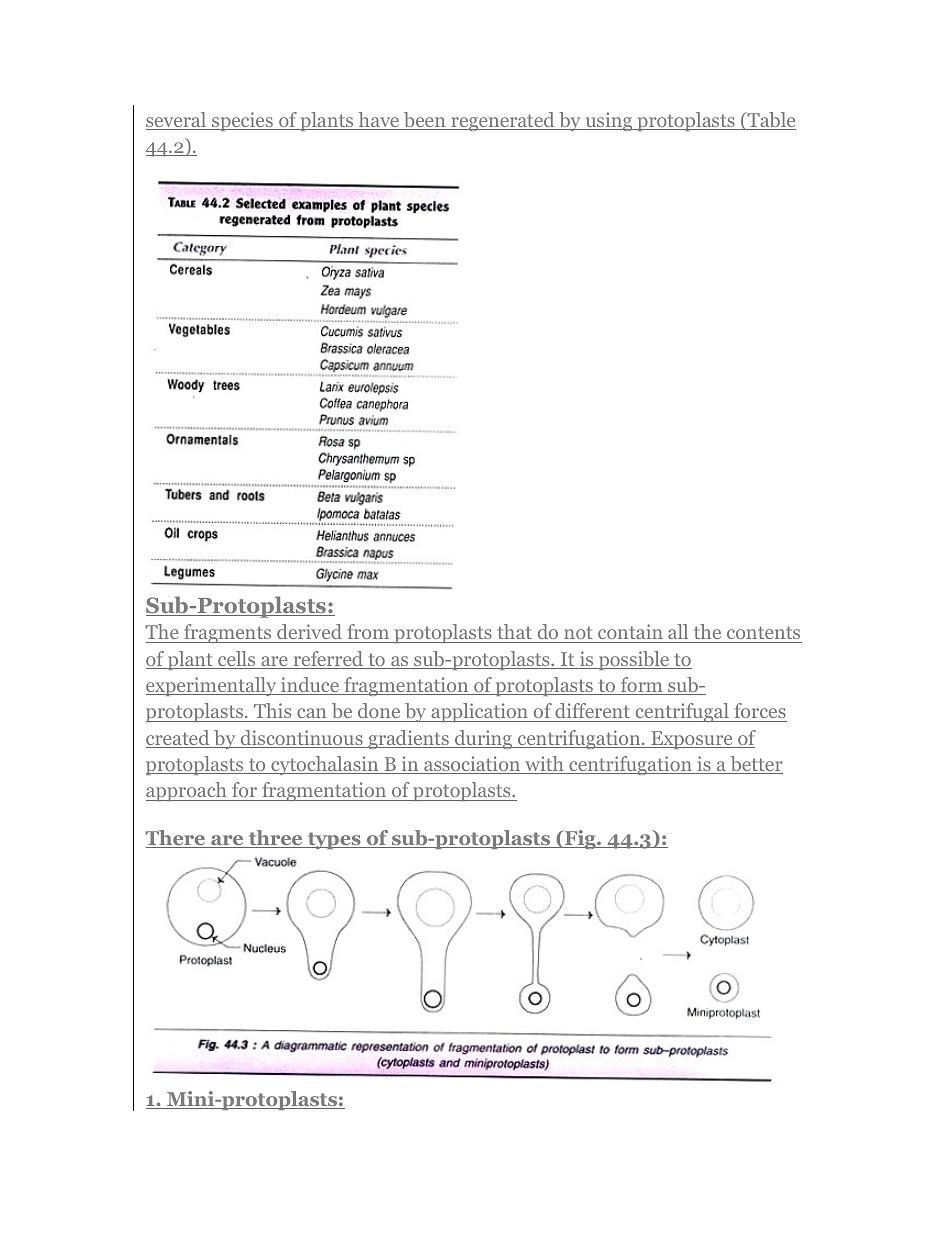 The image size is (952, 1233). What do you see at coordinates (472, 765) in the page?
I see `association` at bounding box center [472, 765].
